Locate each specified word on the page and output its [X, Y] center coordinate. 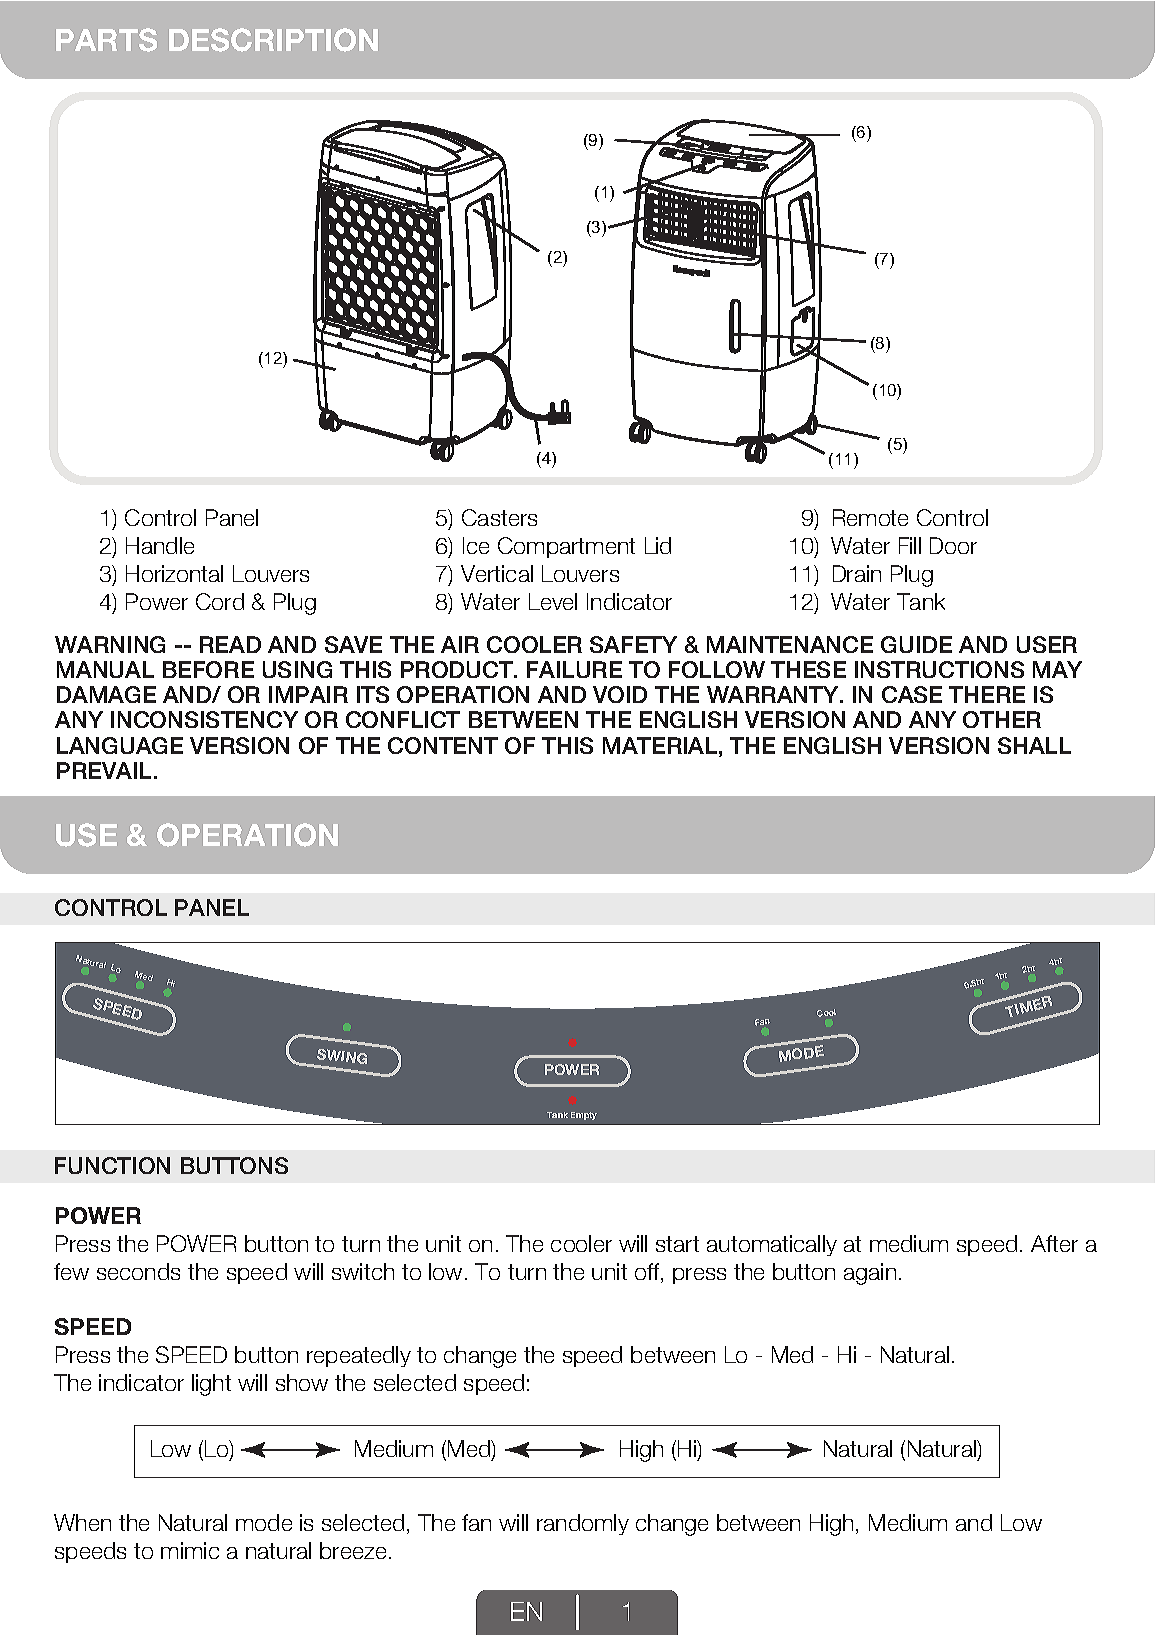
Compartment [566, 547]
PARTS [106, 40]
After [1054, 1243]
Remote [870, 517]
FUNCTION [112, 1165]
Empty [584, 1116]
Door [953, 545]
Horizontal [174, 573]
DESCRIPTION [273, 40]
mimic [190, 1550]
